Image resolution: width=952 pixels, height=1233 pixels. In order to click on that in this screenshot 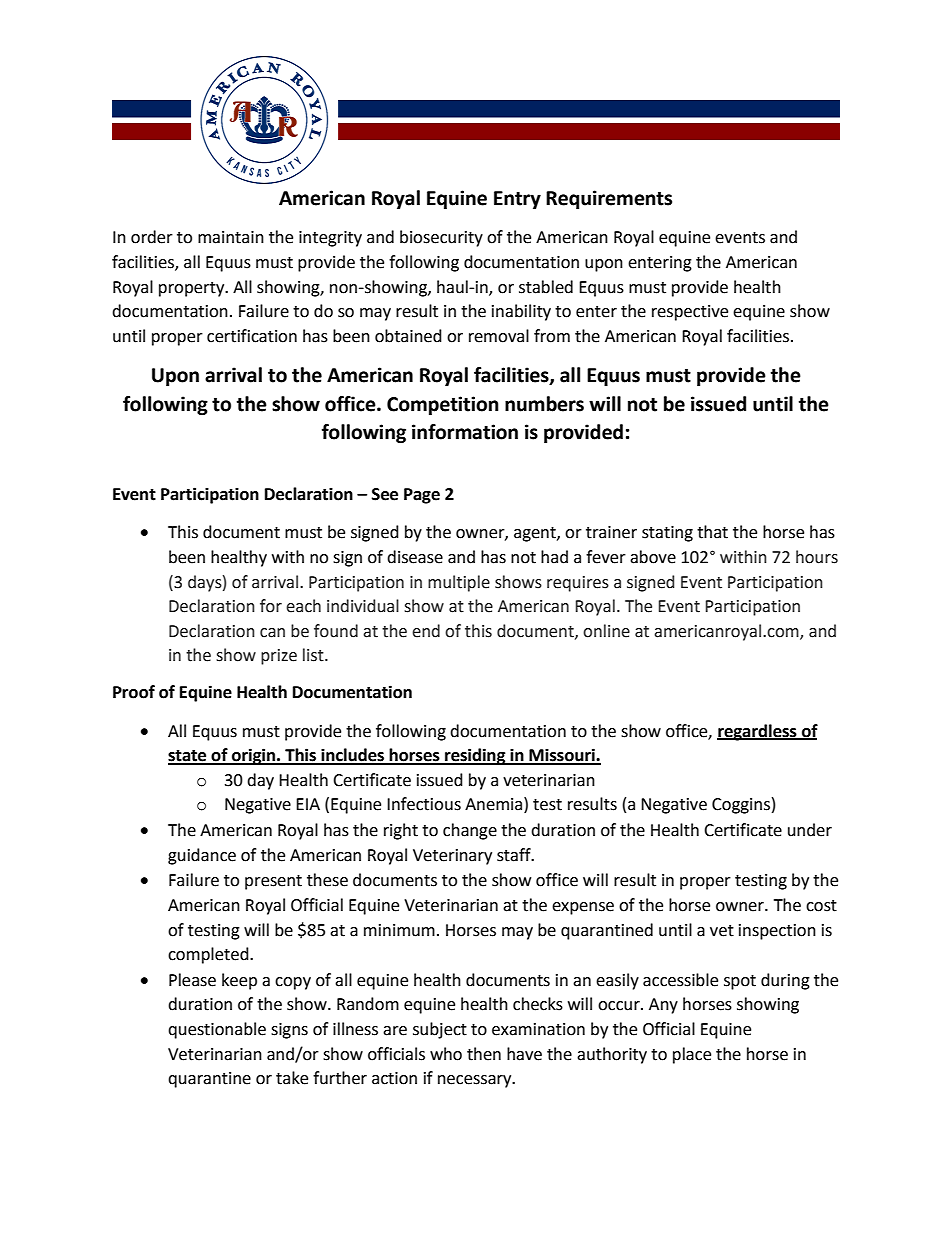, I will do `click(712, 532)`.
